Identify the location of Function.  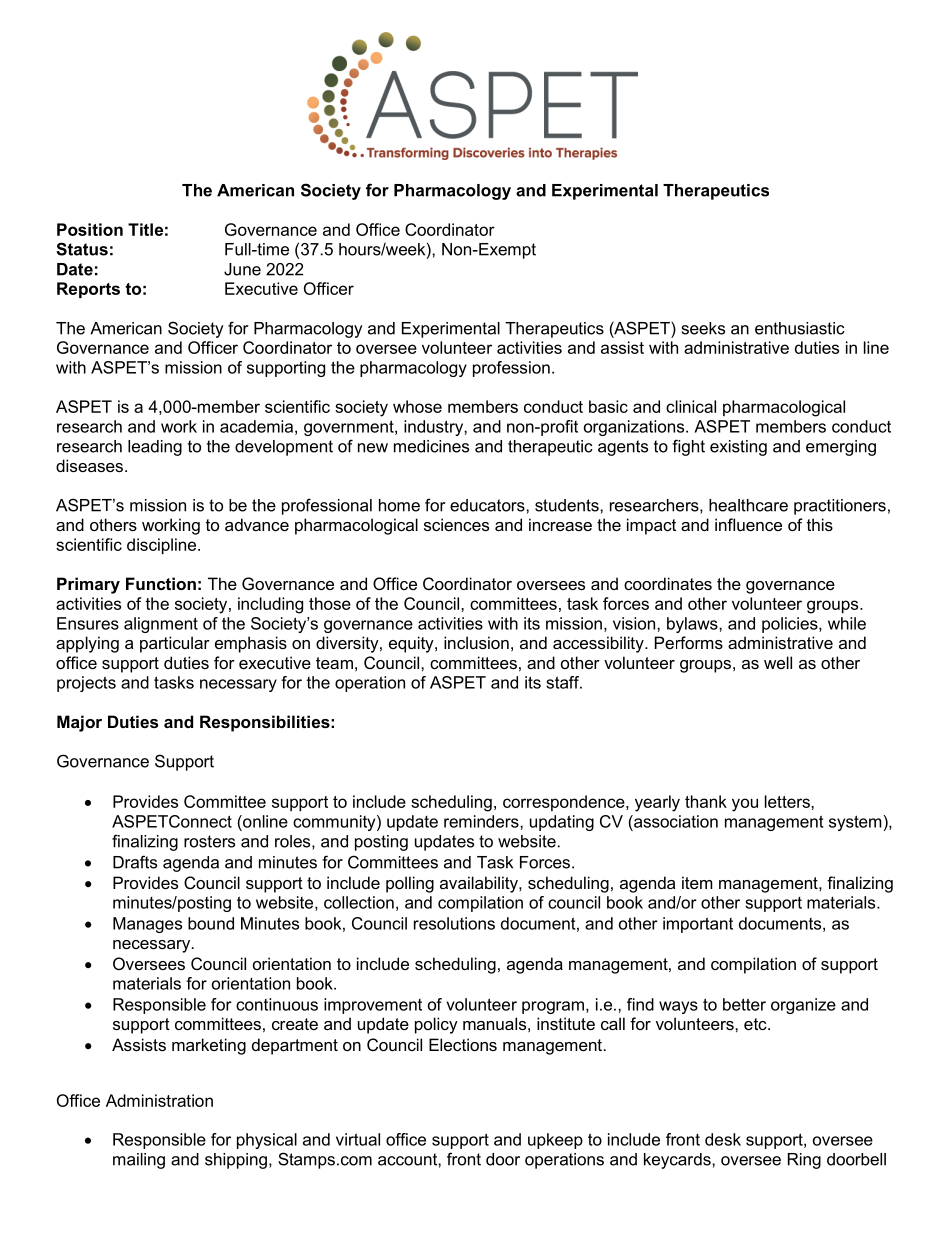
(161, 583).
